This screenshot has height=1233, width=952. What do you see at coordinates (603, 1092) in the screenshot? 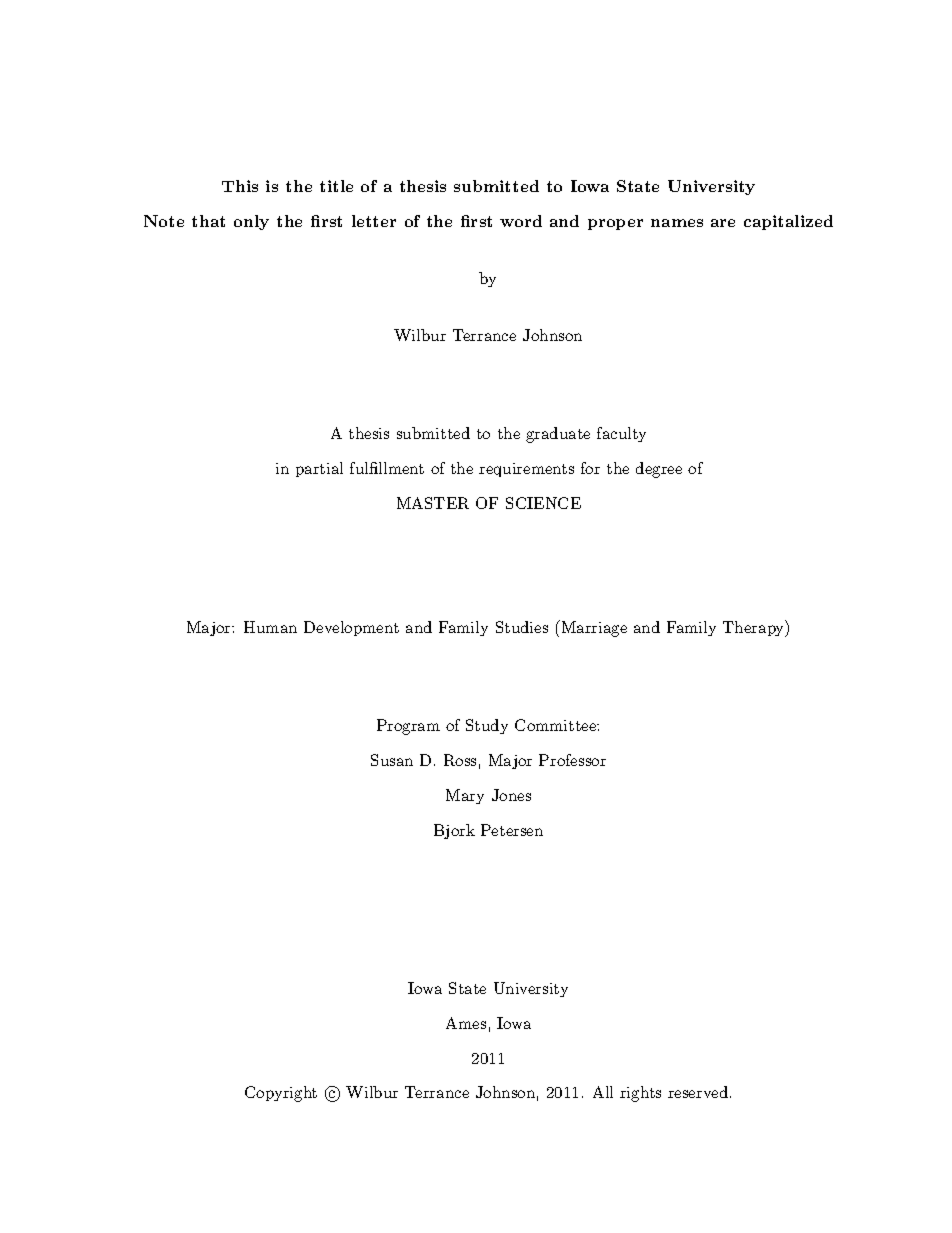
I see `All` at bounding box center [603, 1092].
